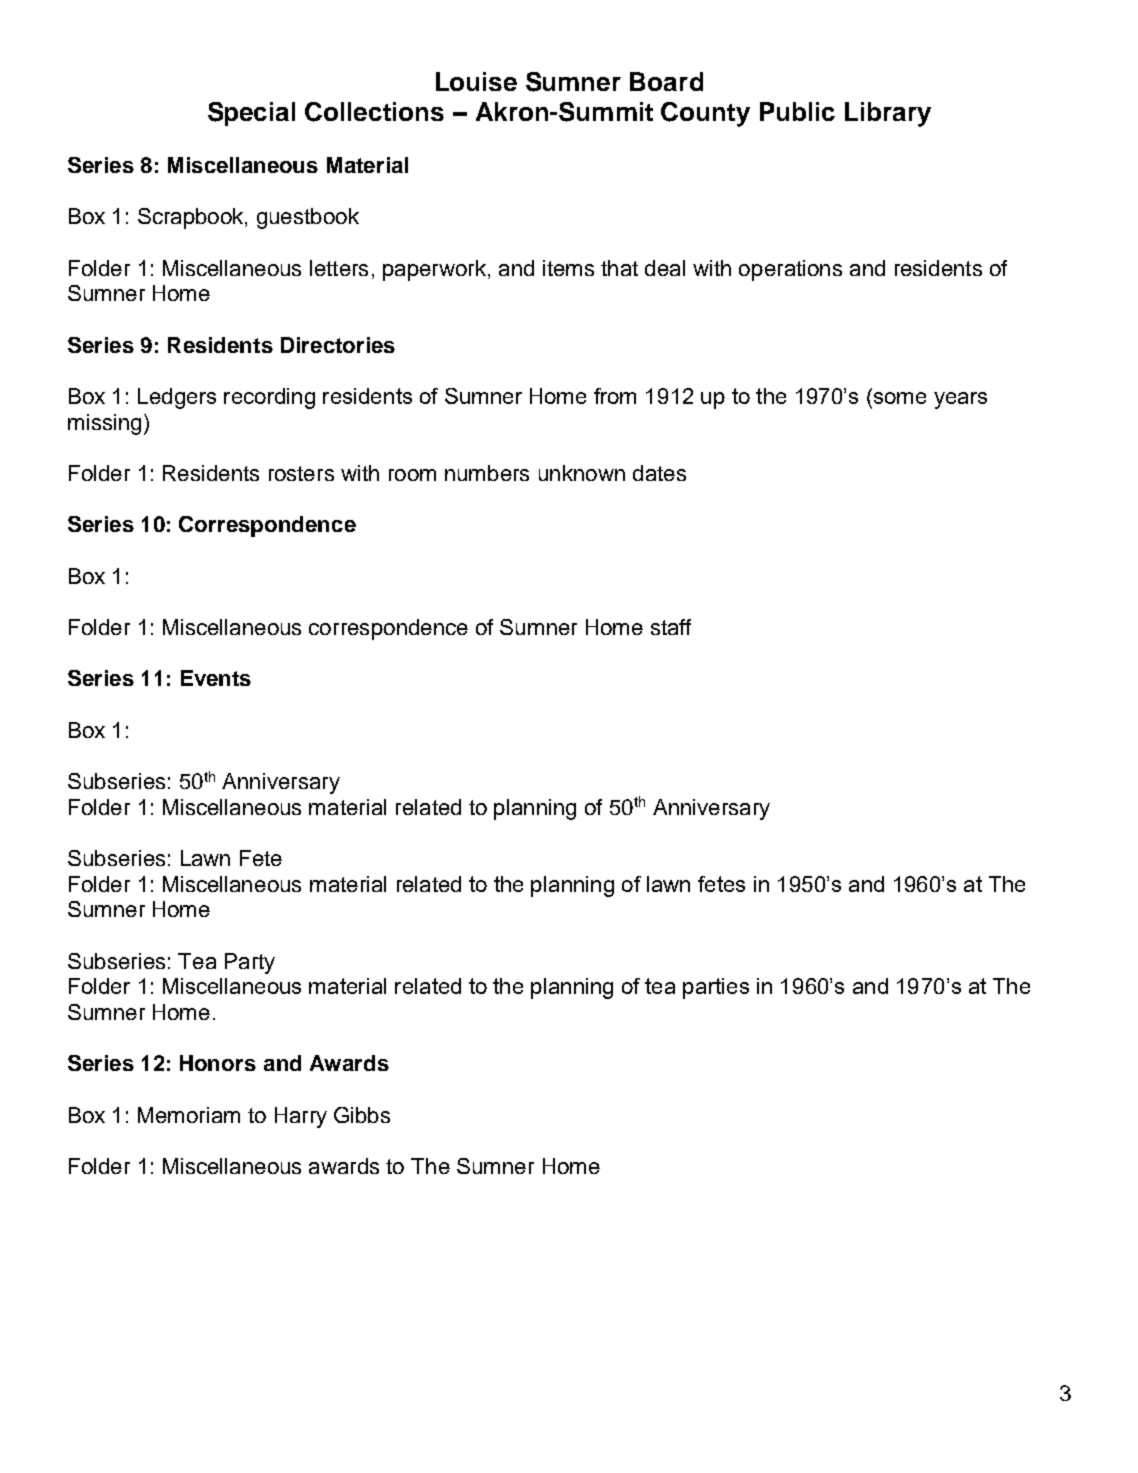 The height and width of the screenshot is (1473, 1138). What do you see at coordinates (716, 988) in the screenshot?
I see `parties` at bounding box center [716, 988].
